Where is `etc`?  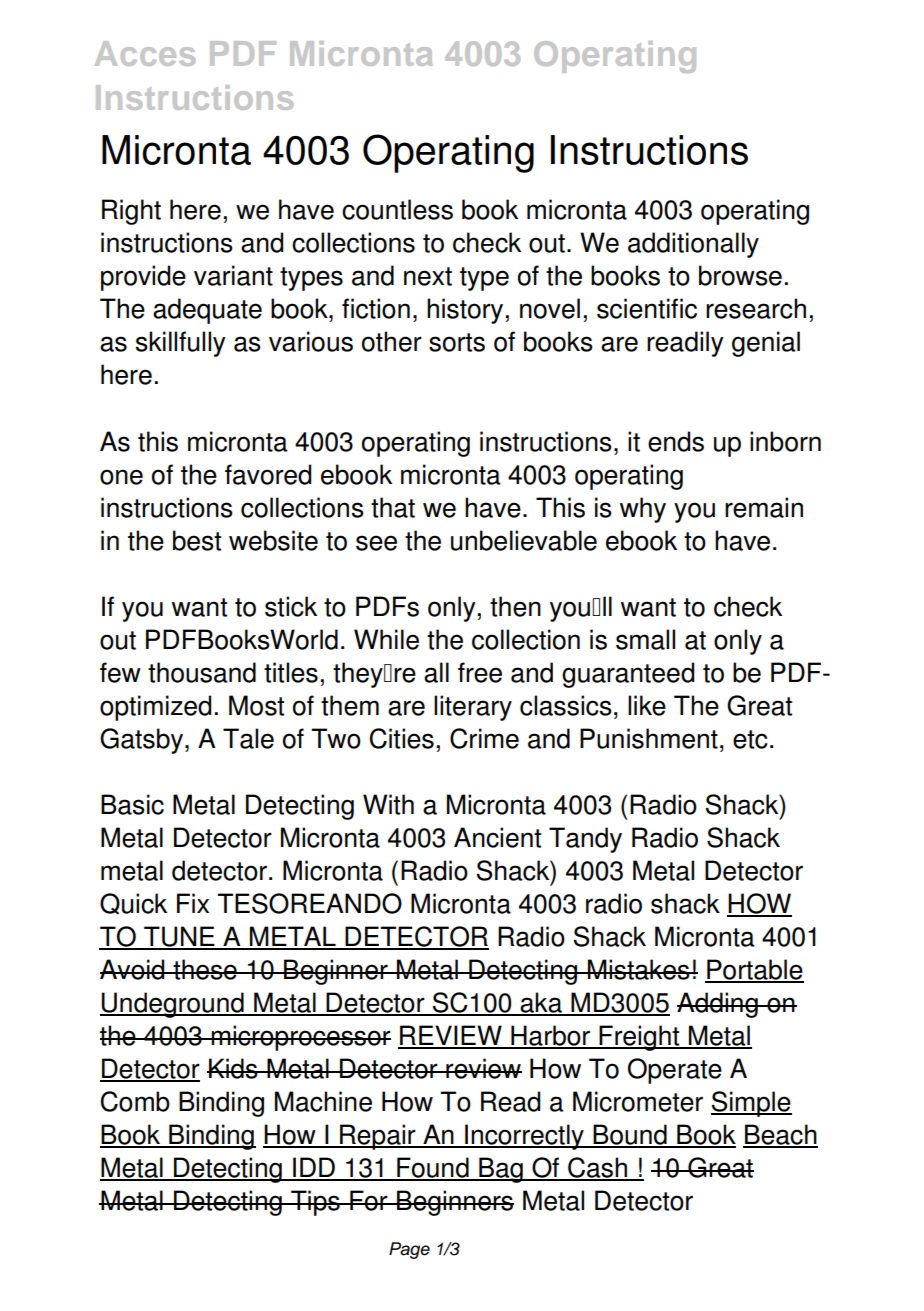
etc is located at coordinates (750, 739).
